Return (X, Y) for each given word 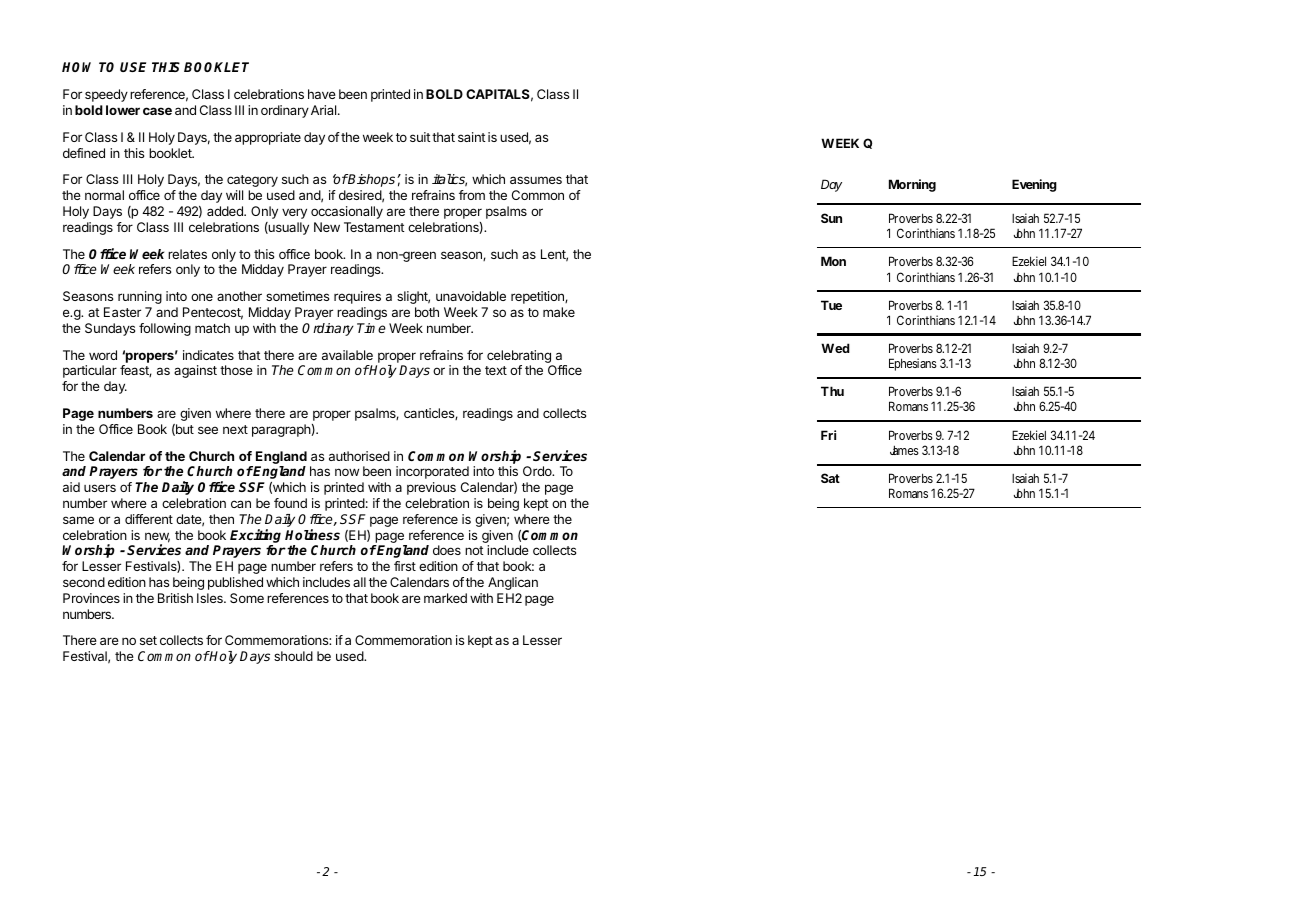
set (148, 640)
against (195, 371)
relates (187, 254)
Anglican (513, 583)
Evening (1034, 185)
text (496, 370)
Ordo (538, 471)
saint (472, 137)
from (472, 195)
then (221, 519)
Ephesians (913, 364)
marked (445, 598)
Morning (912, 185)
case (157, 111)
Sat (830, 478)
